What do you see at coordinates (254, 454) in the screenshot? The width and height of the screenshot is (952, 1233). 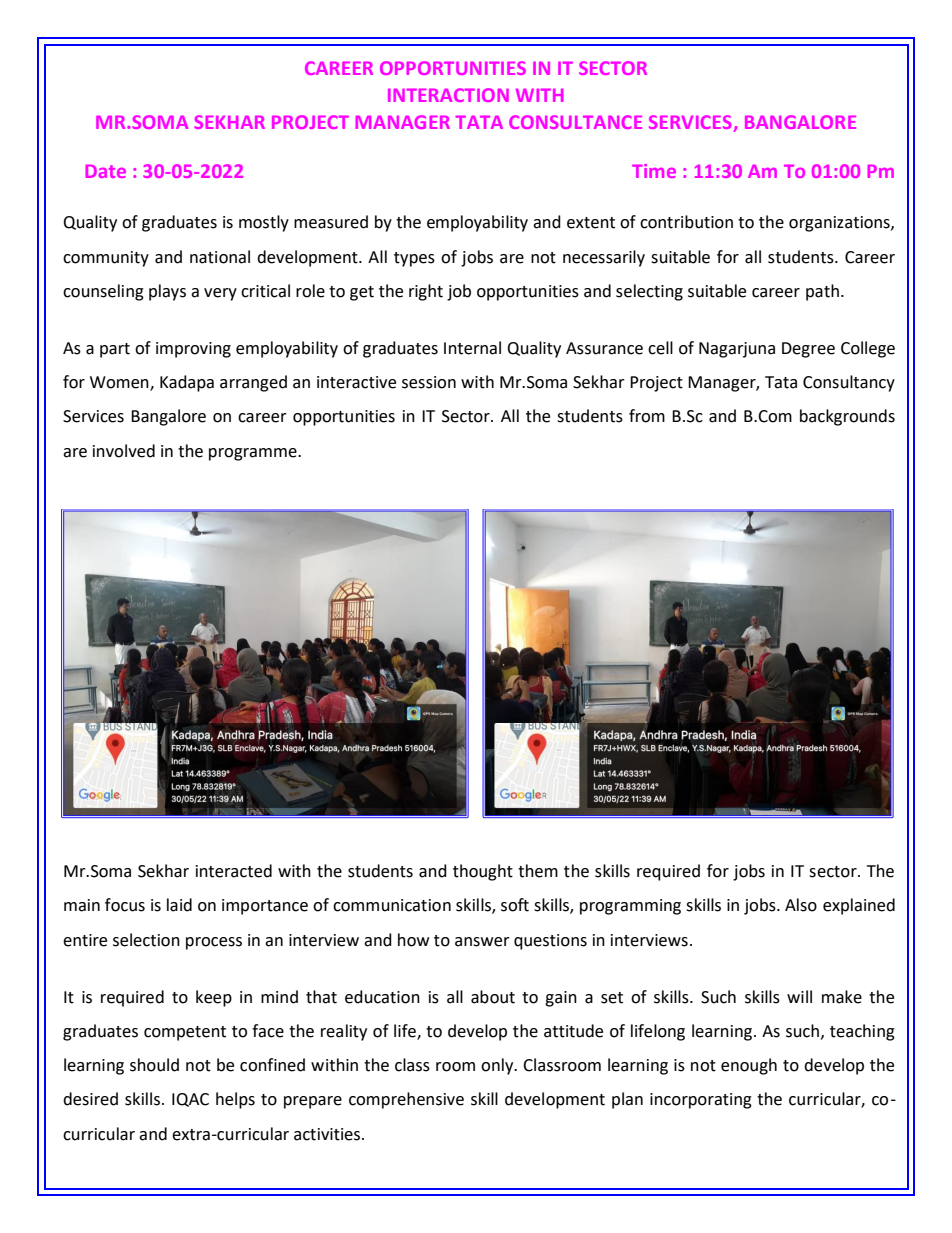 I see `programme` at bounding box center [254, 454].
